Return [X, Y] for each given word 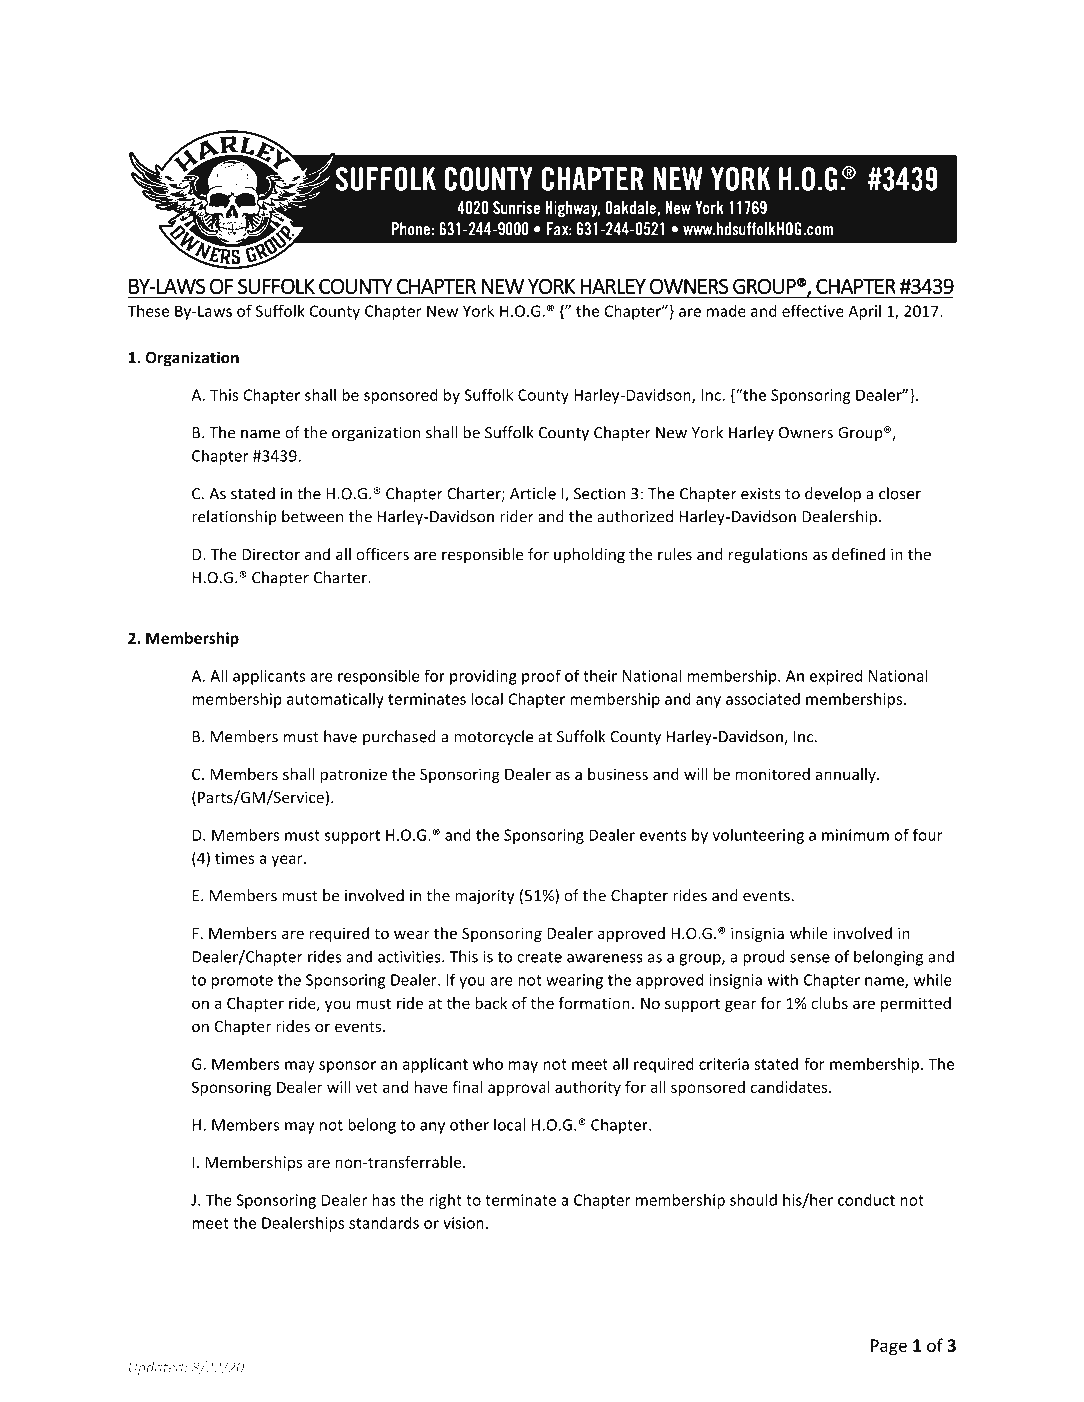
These [148, 311]
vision [463, 1223]
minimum [855, 835]
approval [519, 1088]
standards [384, 1222]
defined [858, 554]
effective [813, 310]
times [234, 858]
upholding [589, 556]
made [726, 311]
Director [271, 554]
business [618, 774]
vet [367, 1087]
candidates [790, 1087]
